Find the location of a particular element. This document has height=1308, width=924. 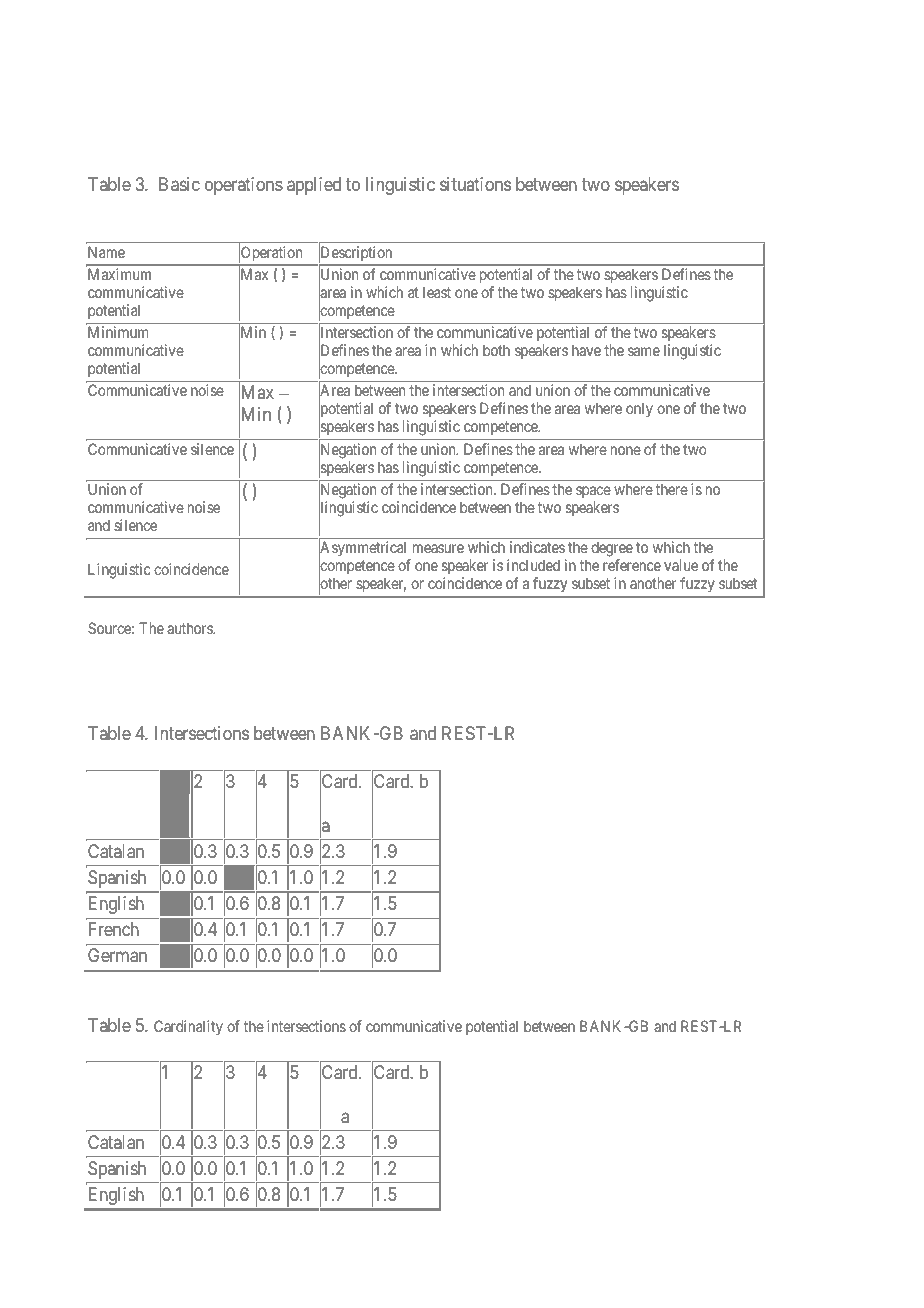

reference is located at coordinates (632, 565).
